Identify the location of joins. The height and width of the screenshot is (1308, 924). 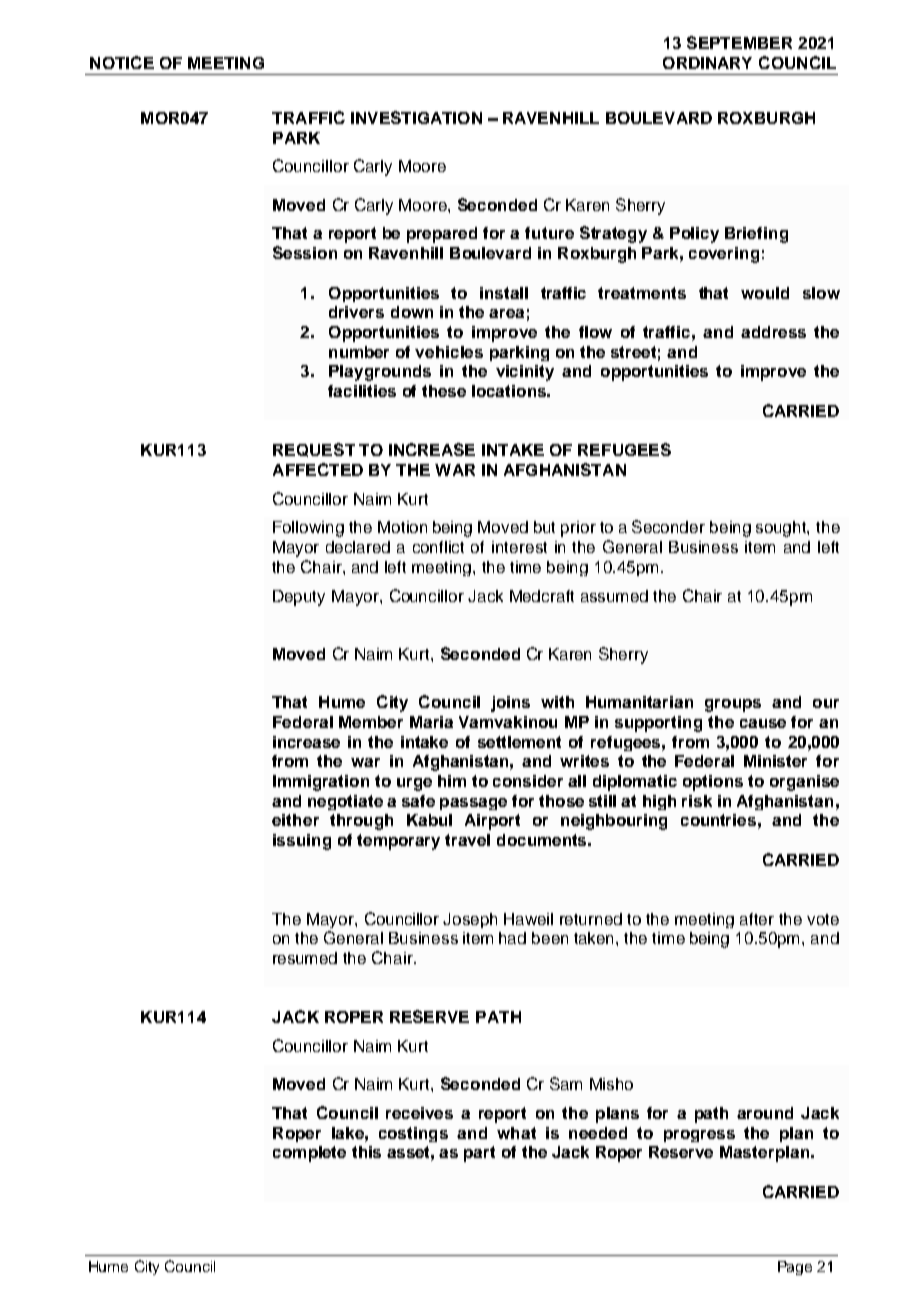
(510, 704).
